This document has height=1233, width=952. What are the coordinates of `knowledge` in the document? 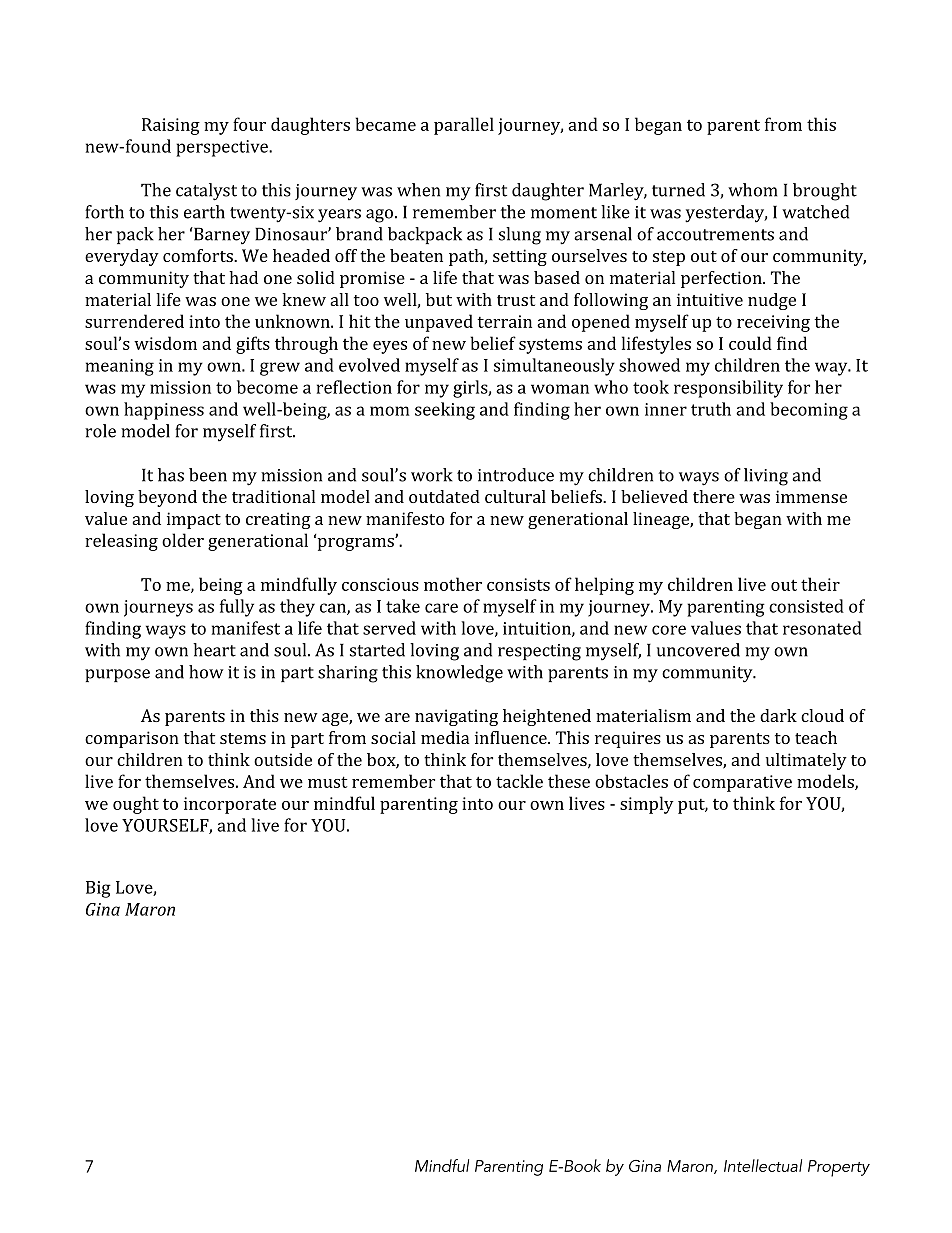 It's located at (459, 674).
